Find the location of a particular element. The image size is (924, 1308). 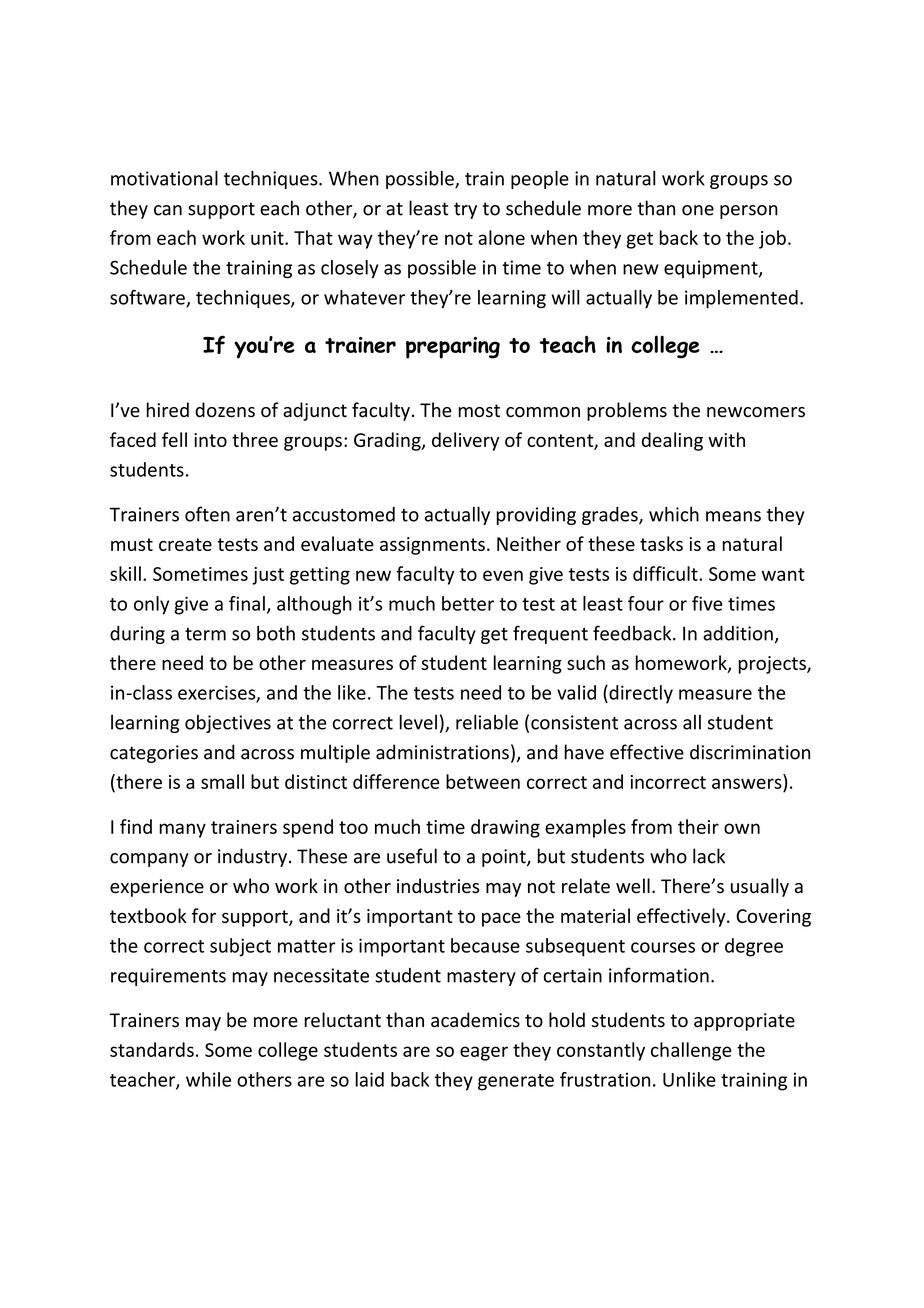

better is located at coordinates (468, 603).
